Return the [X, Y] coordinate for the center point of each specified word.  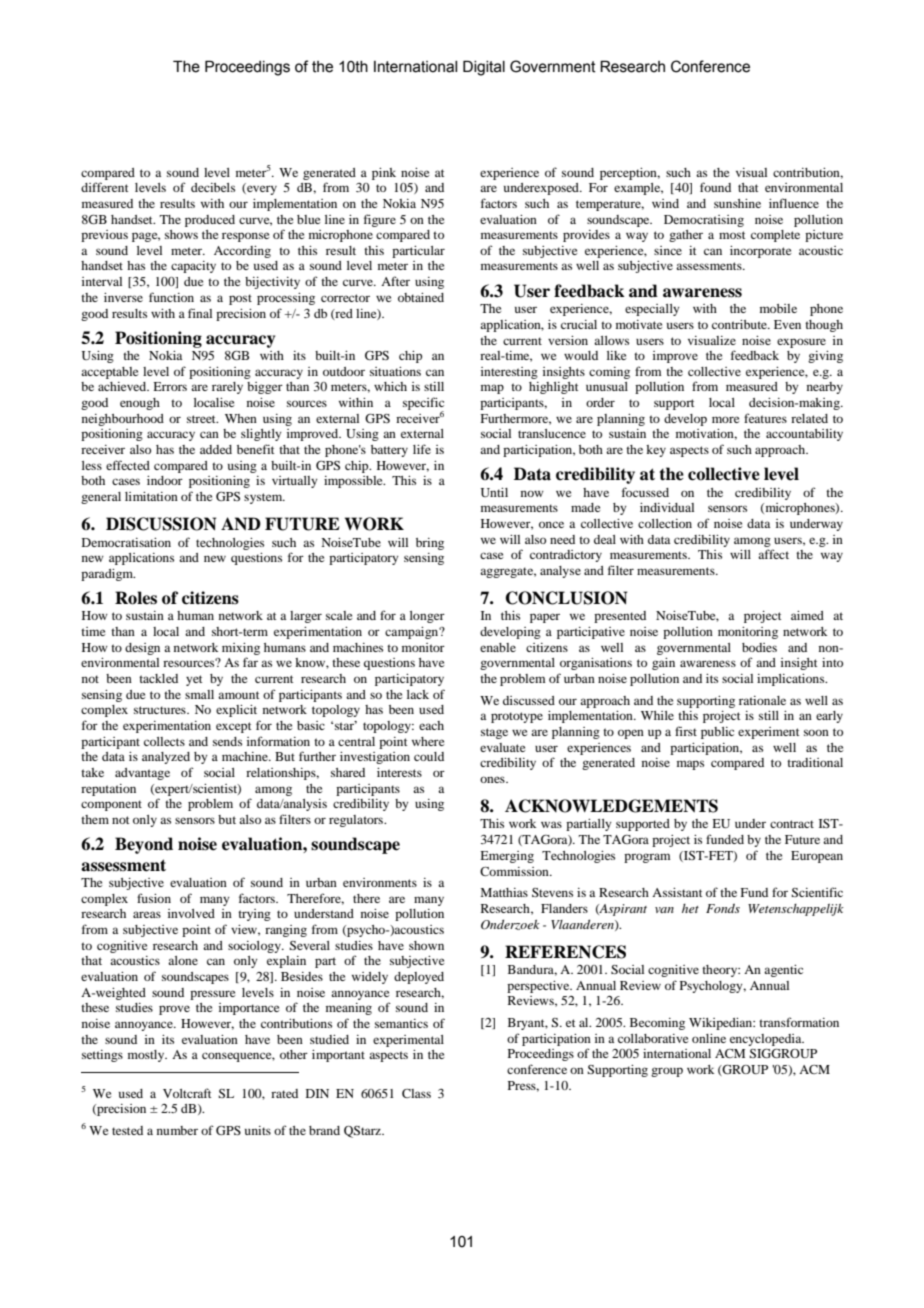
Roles [136, 598]
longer [427, 617]
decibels [213, 187]
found [715, 187]
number [177, 1130]
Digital [484, 68]
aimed [807, 615]
